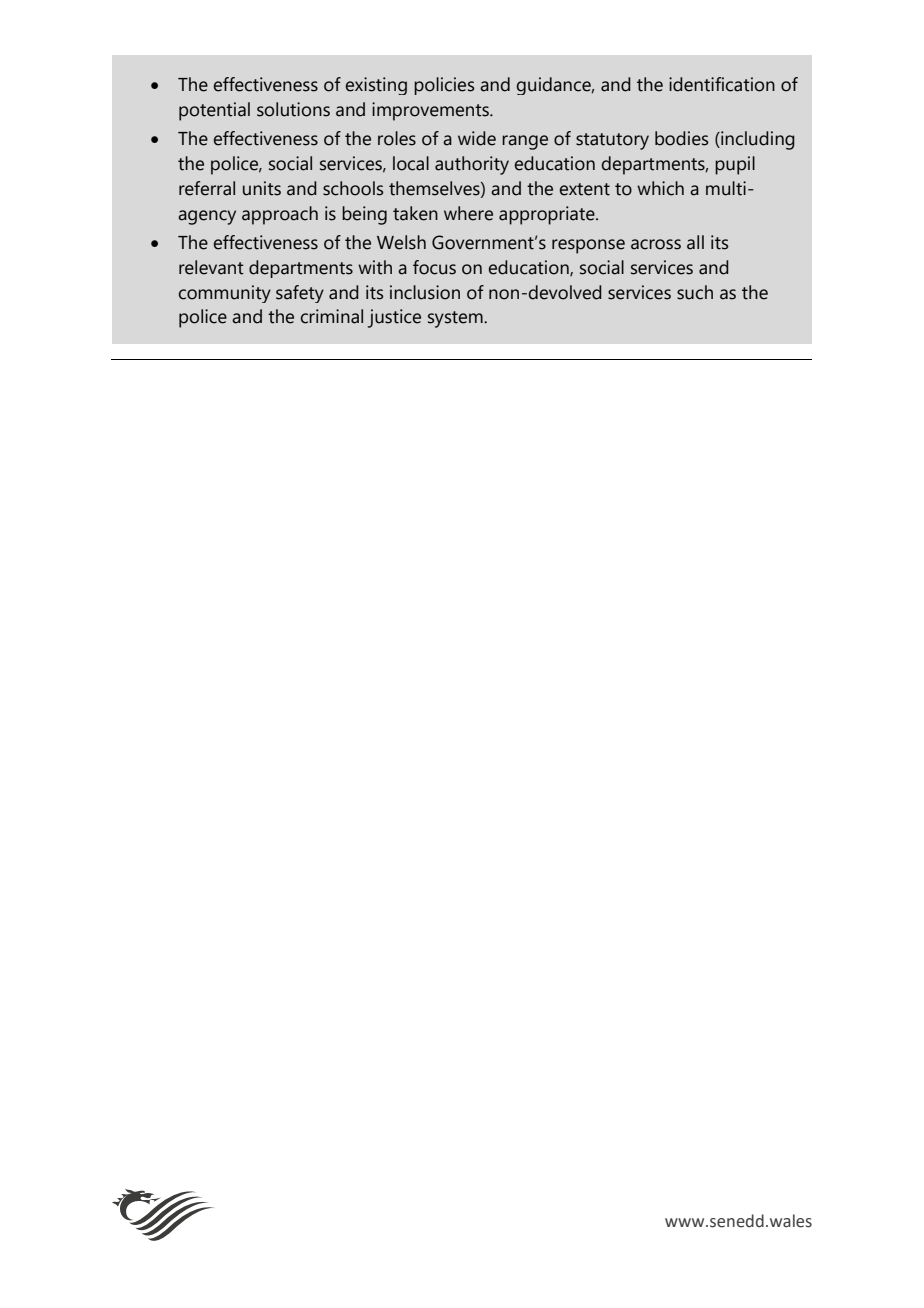 This screenshot has width=924, height=1308. I want to click on solutions, so click(293, 109).
